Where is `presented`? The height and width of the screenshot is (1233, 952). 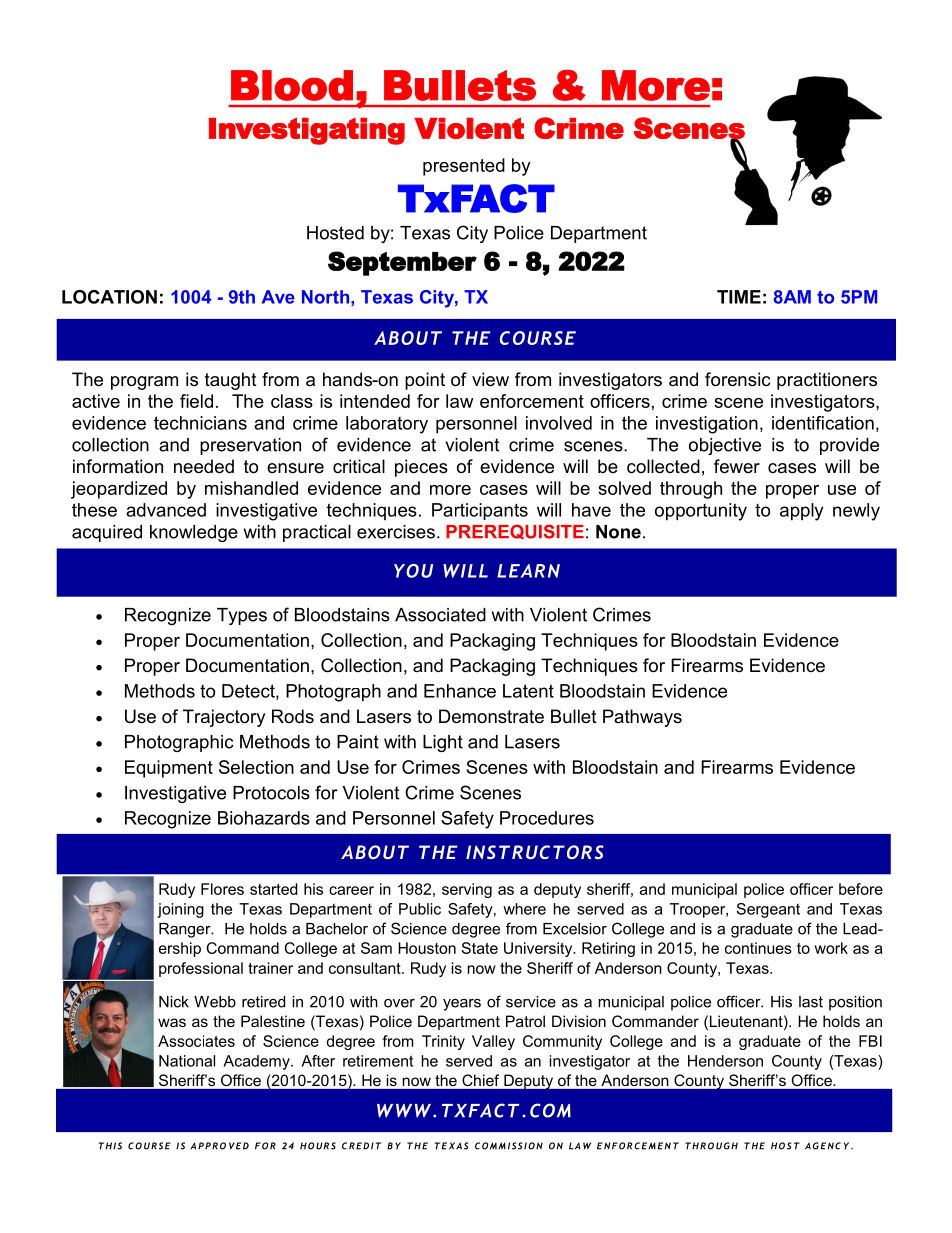 presented is located at coordinates (464, 167).
